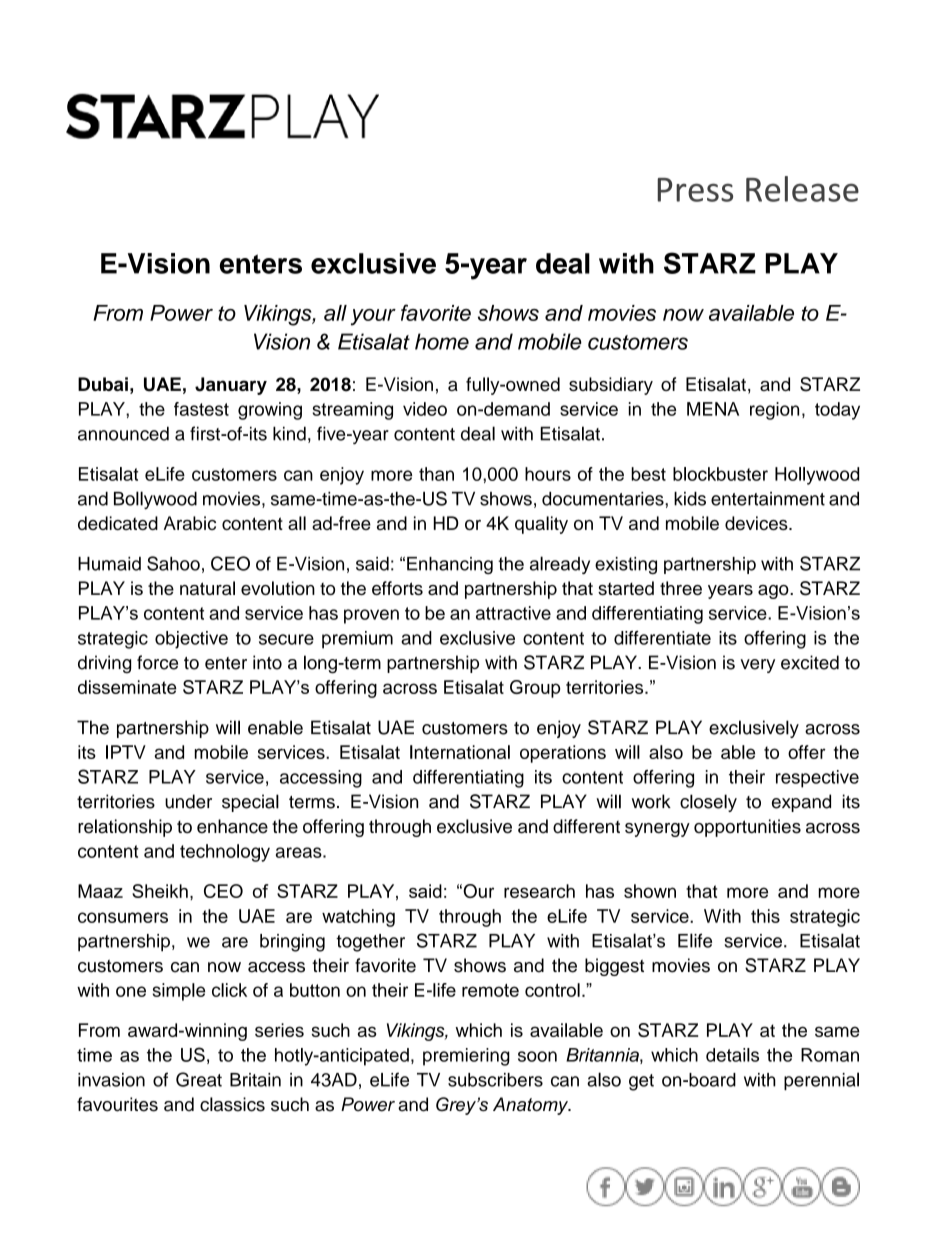  I want to click on under, so click(188, 801).
